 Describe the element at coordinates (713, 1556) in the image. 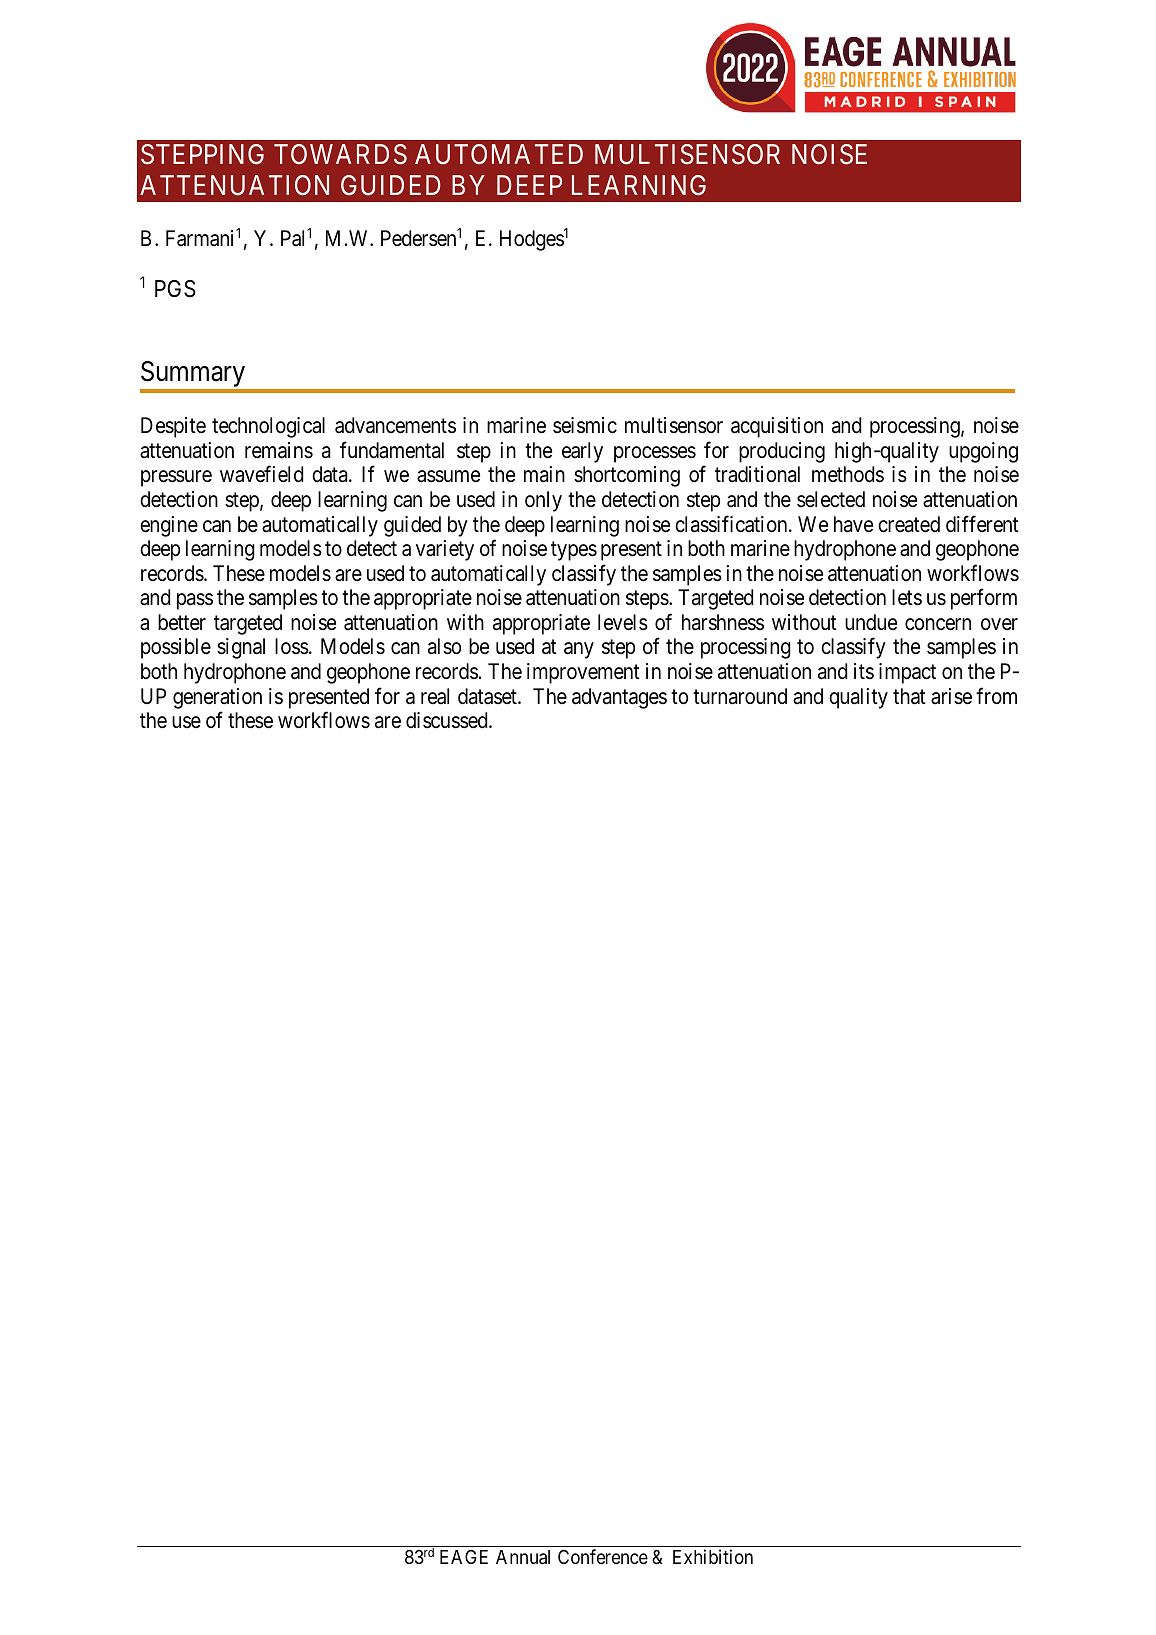

I see `Exhibition` at that location.
